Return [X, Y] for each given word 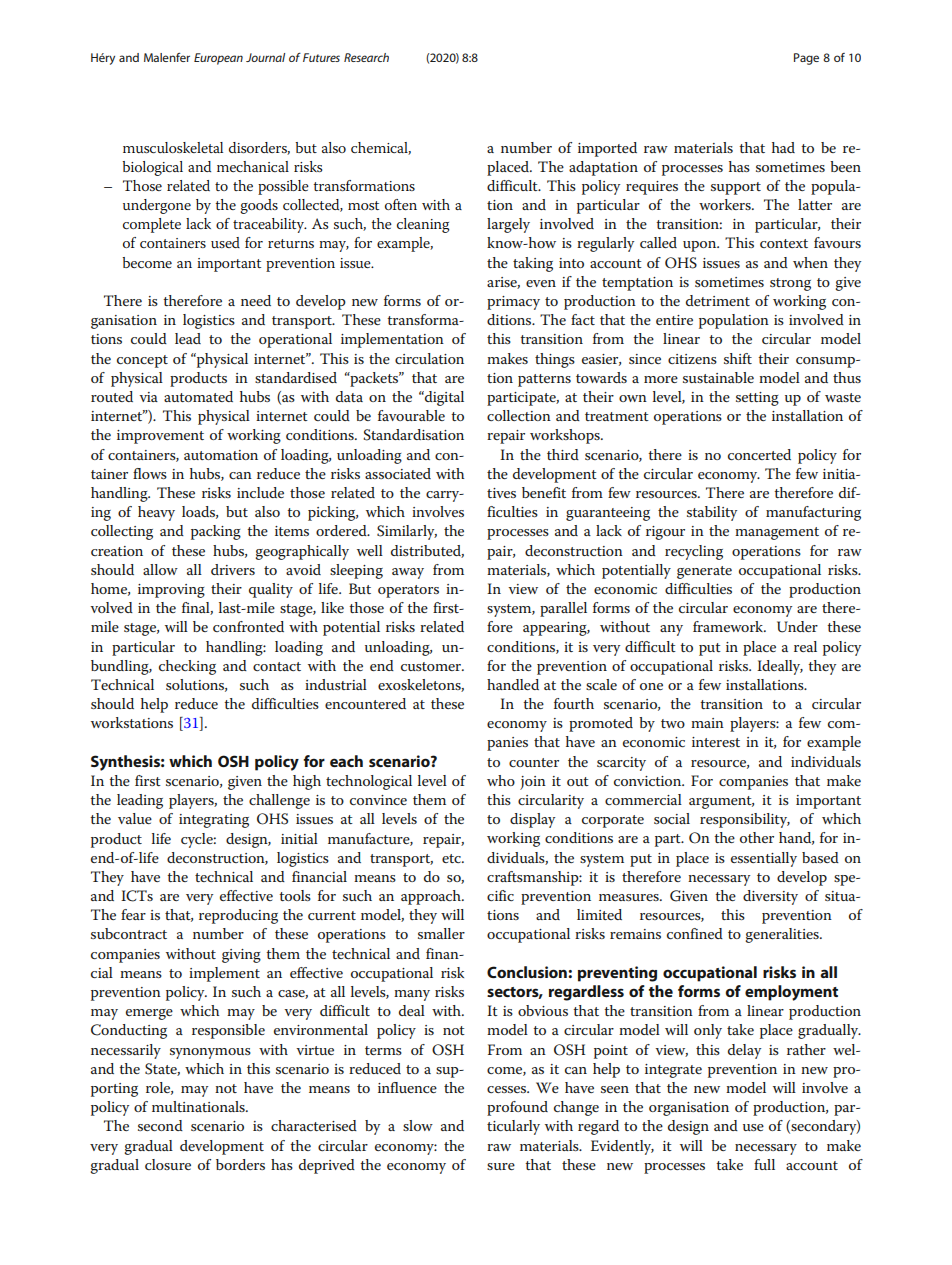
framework [729, 626]
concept [142, 361]
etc [452, 858]
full [764, 1164]
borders [240, 1164]
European [218, 59]
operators [408, 591]
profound [517, 1108]
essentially [764, 859]
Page [806, 59]
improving [171, 591]
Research [366, 57]
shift [738, 358]
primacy [513, 303]
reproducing [238, 916]
